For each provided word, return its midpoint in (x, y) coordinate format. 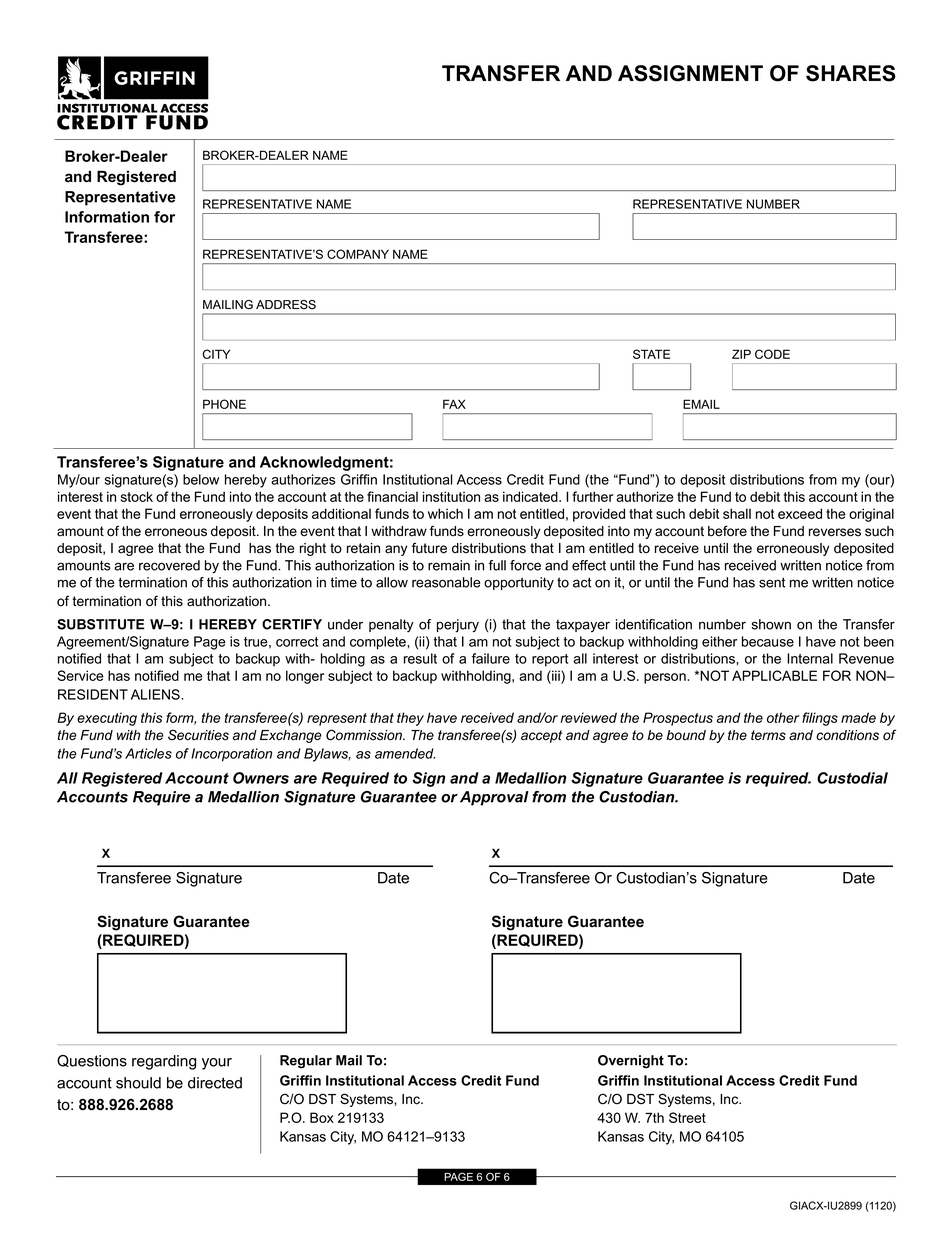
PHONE (224, 404)
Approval (494, 798)
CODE (772, 354)
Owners (261, 778)
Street (687, 1117)
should (138, 1083)
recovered (169, 565)
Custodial (852, 778)
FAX (454, 404)
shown (771, 624)
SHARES (851, 73)
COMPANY (358, 254)
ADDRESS (286, 305)
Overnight (631, 1062)
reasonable (446, 582)
